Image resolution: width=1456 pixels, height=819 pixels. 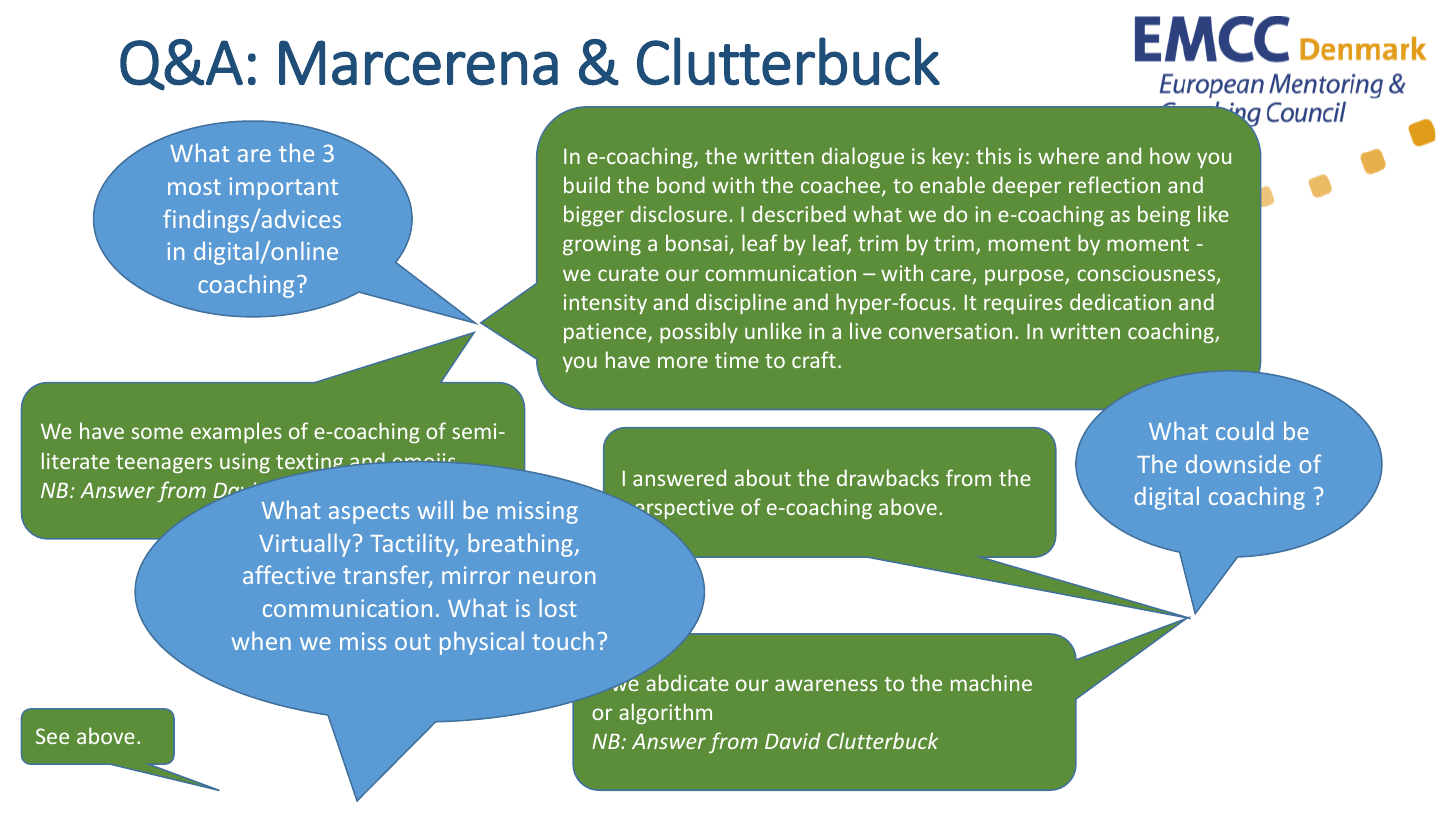 What do you see at coordinates (52, 736) in the page?
I see `See` at bounding box center [52, 736].
